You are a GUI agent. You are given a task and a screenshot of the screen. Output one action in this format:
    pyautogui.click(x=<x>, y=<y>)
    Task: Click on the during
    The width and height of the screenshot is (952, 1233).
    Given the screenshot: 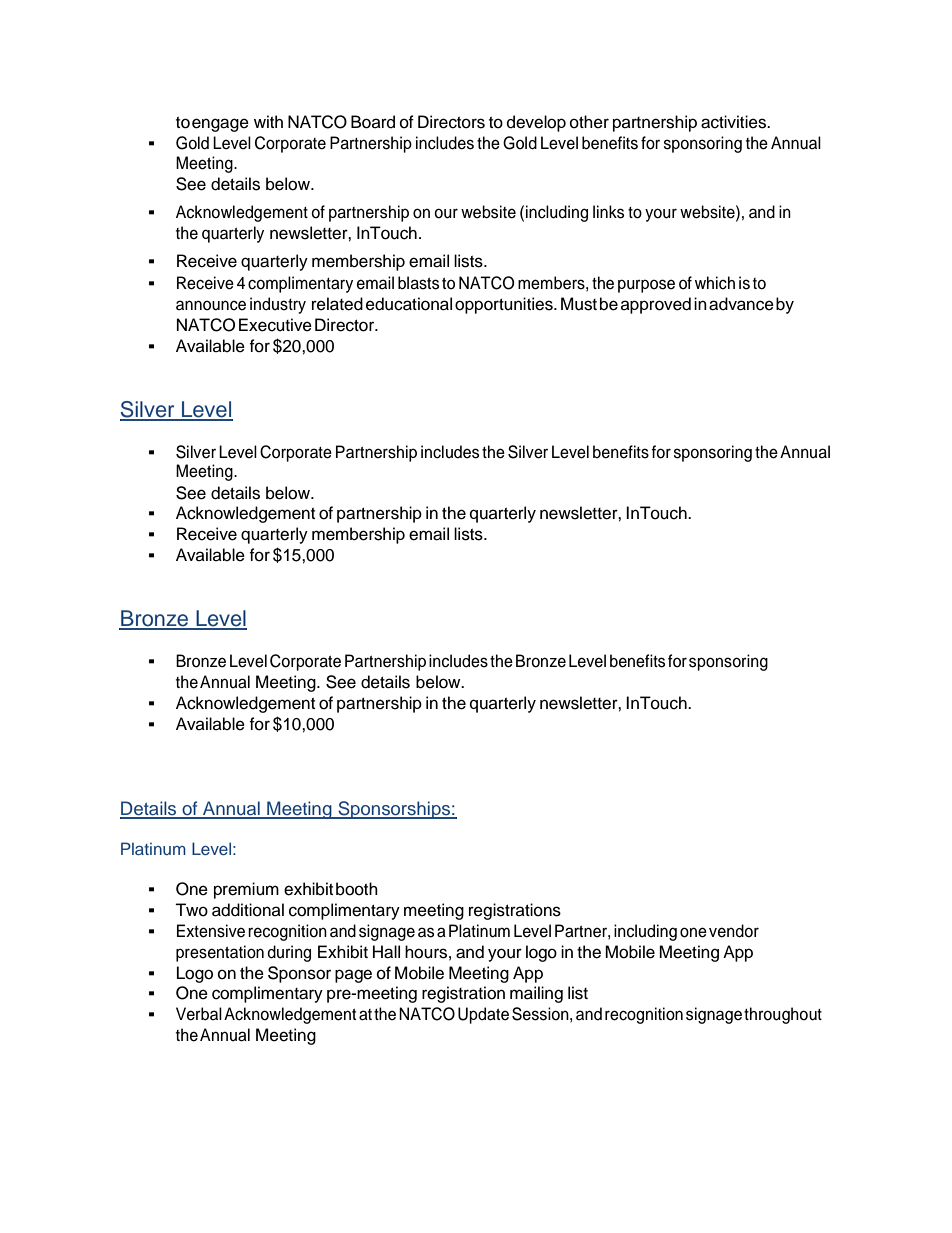 What is the action you would take?
    pyautogui.click(x=289, y=953)
